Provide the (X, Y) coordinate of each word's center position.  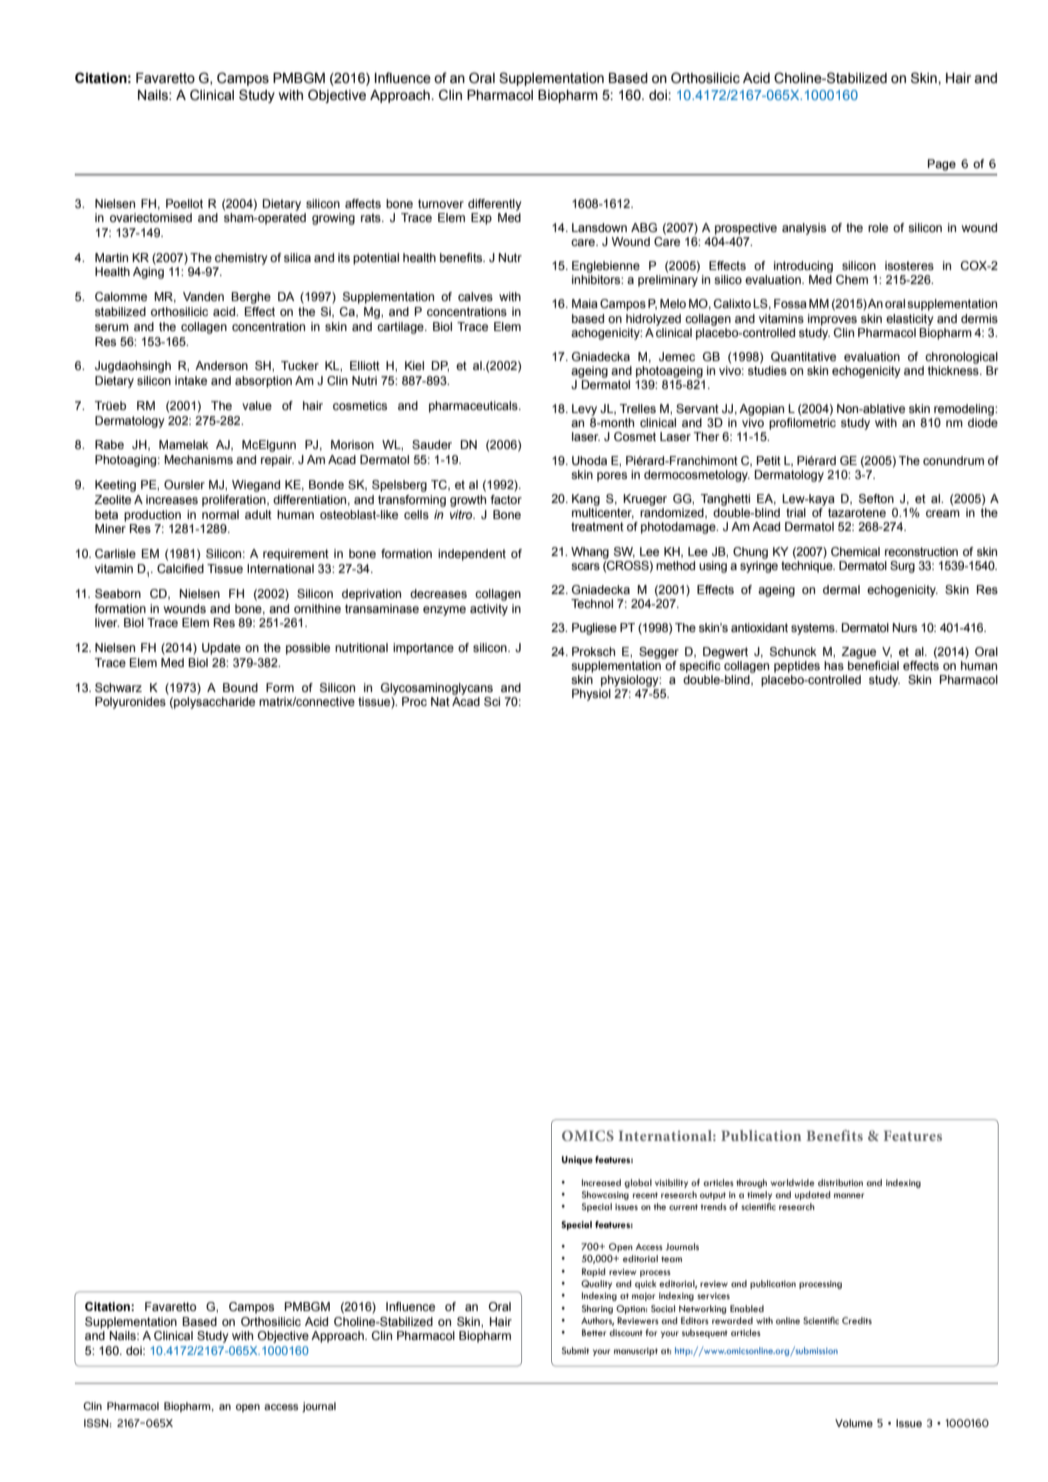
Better (594, 1332)
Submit (575, 1350)
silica (297, 257)
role (878, 227)
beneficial (873, 664)
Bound (240, 687)
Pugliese (594, 629)
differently (495, 205)
